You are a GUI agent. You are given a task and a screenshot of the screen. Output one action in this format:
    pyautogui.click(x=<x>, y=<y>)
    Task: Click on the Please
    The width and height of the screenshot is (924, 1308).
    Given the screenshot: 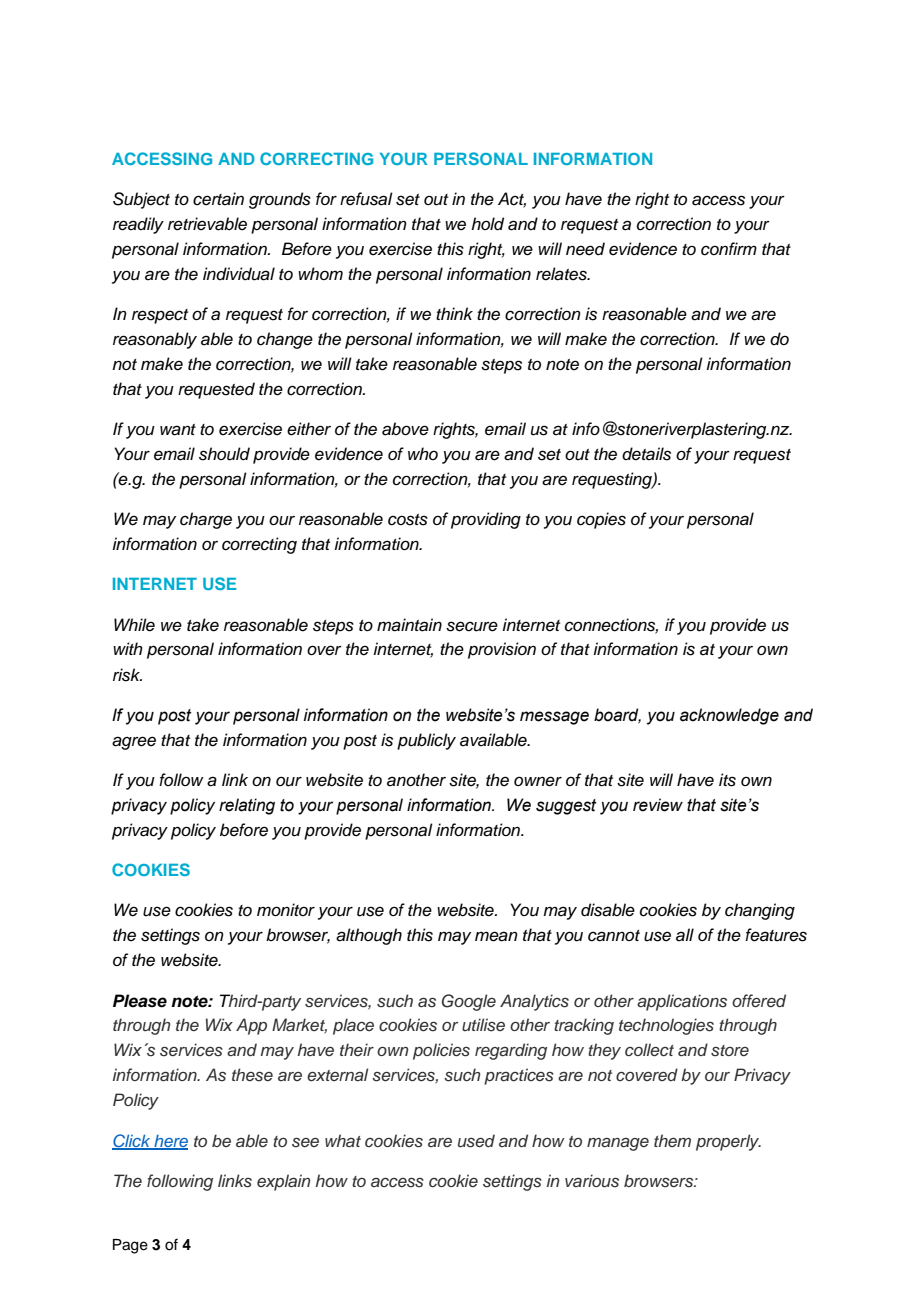 What is the action you would take?
    pyautogui.click(x=140, y=1001)
